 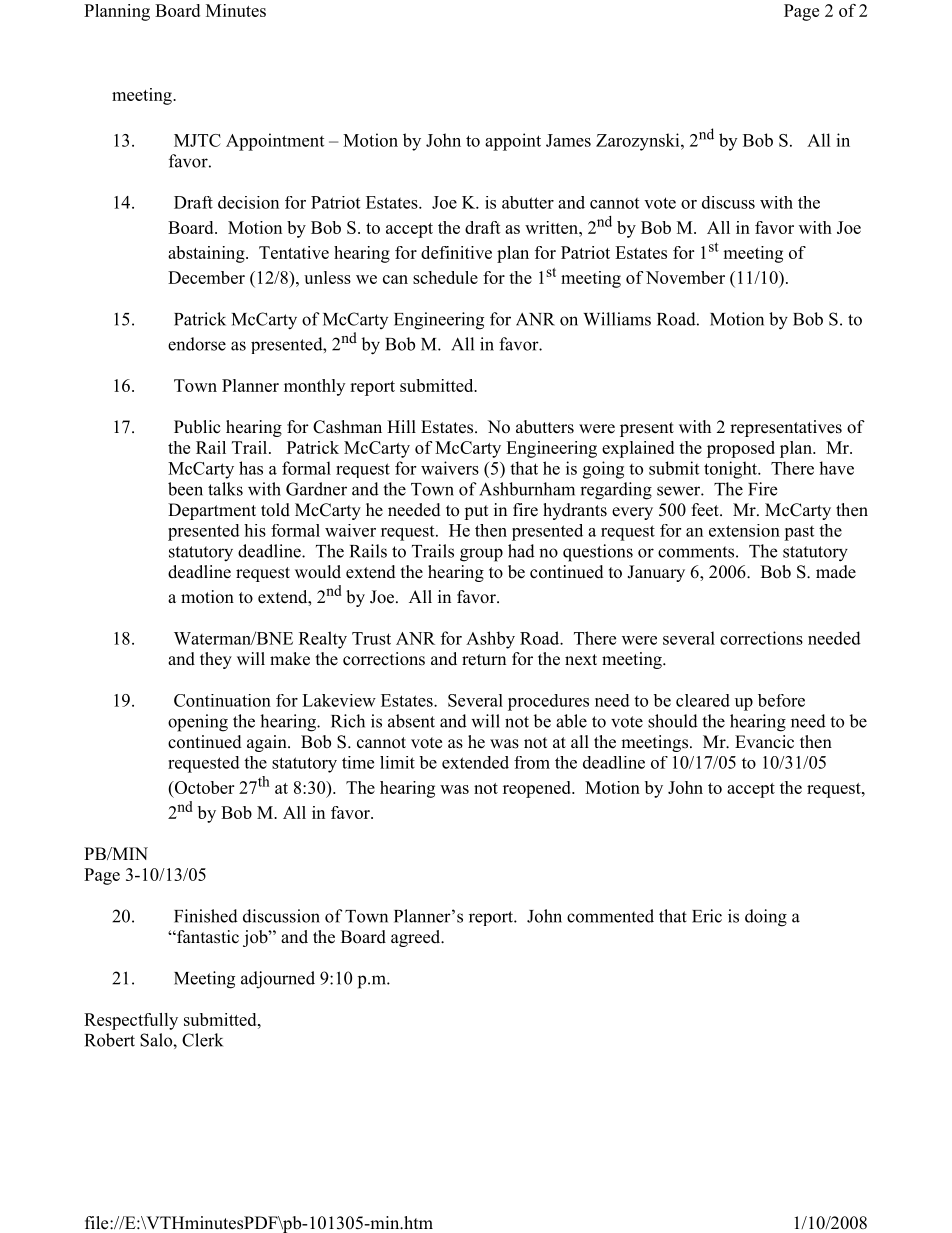 I want to click on opening, so click(x=198, y=723).
